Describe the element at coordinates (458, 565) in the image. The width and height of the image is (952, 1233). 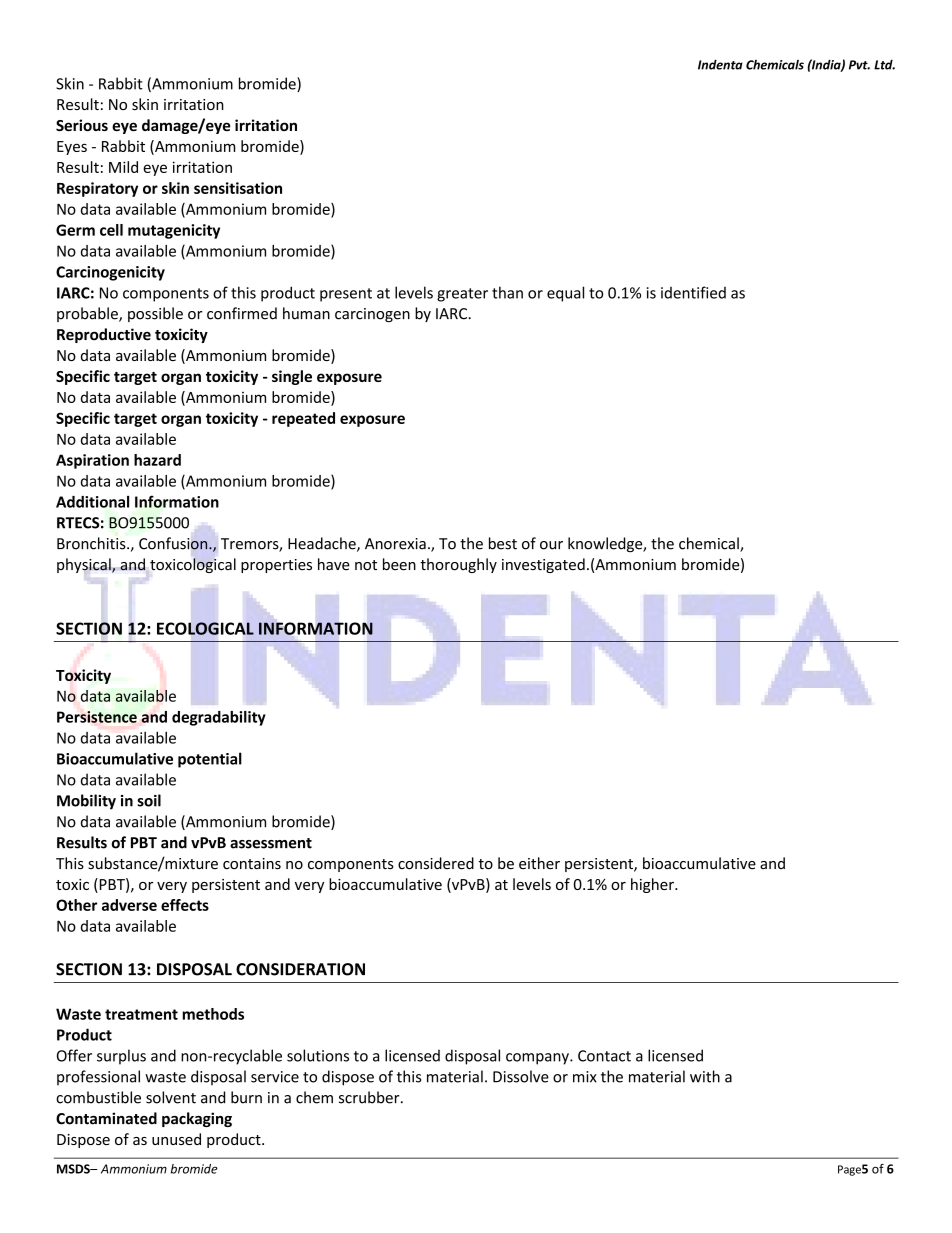
I see `thoroughly` at that location.
